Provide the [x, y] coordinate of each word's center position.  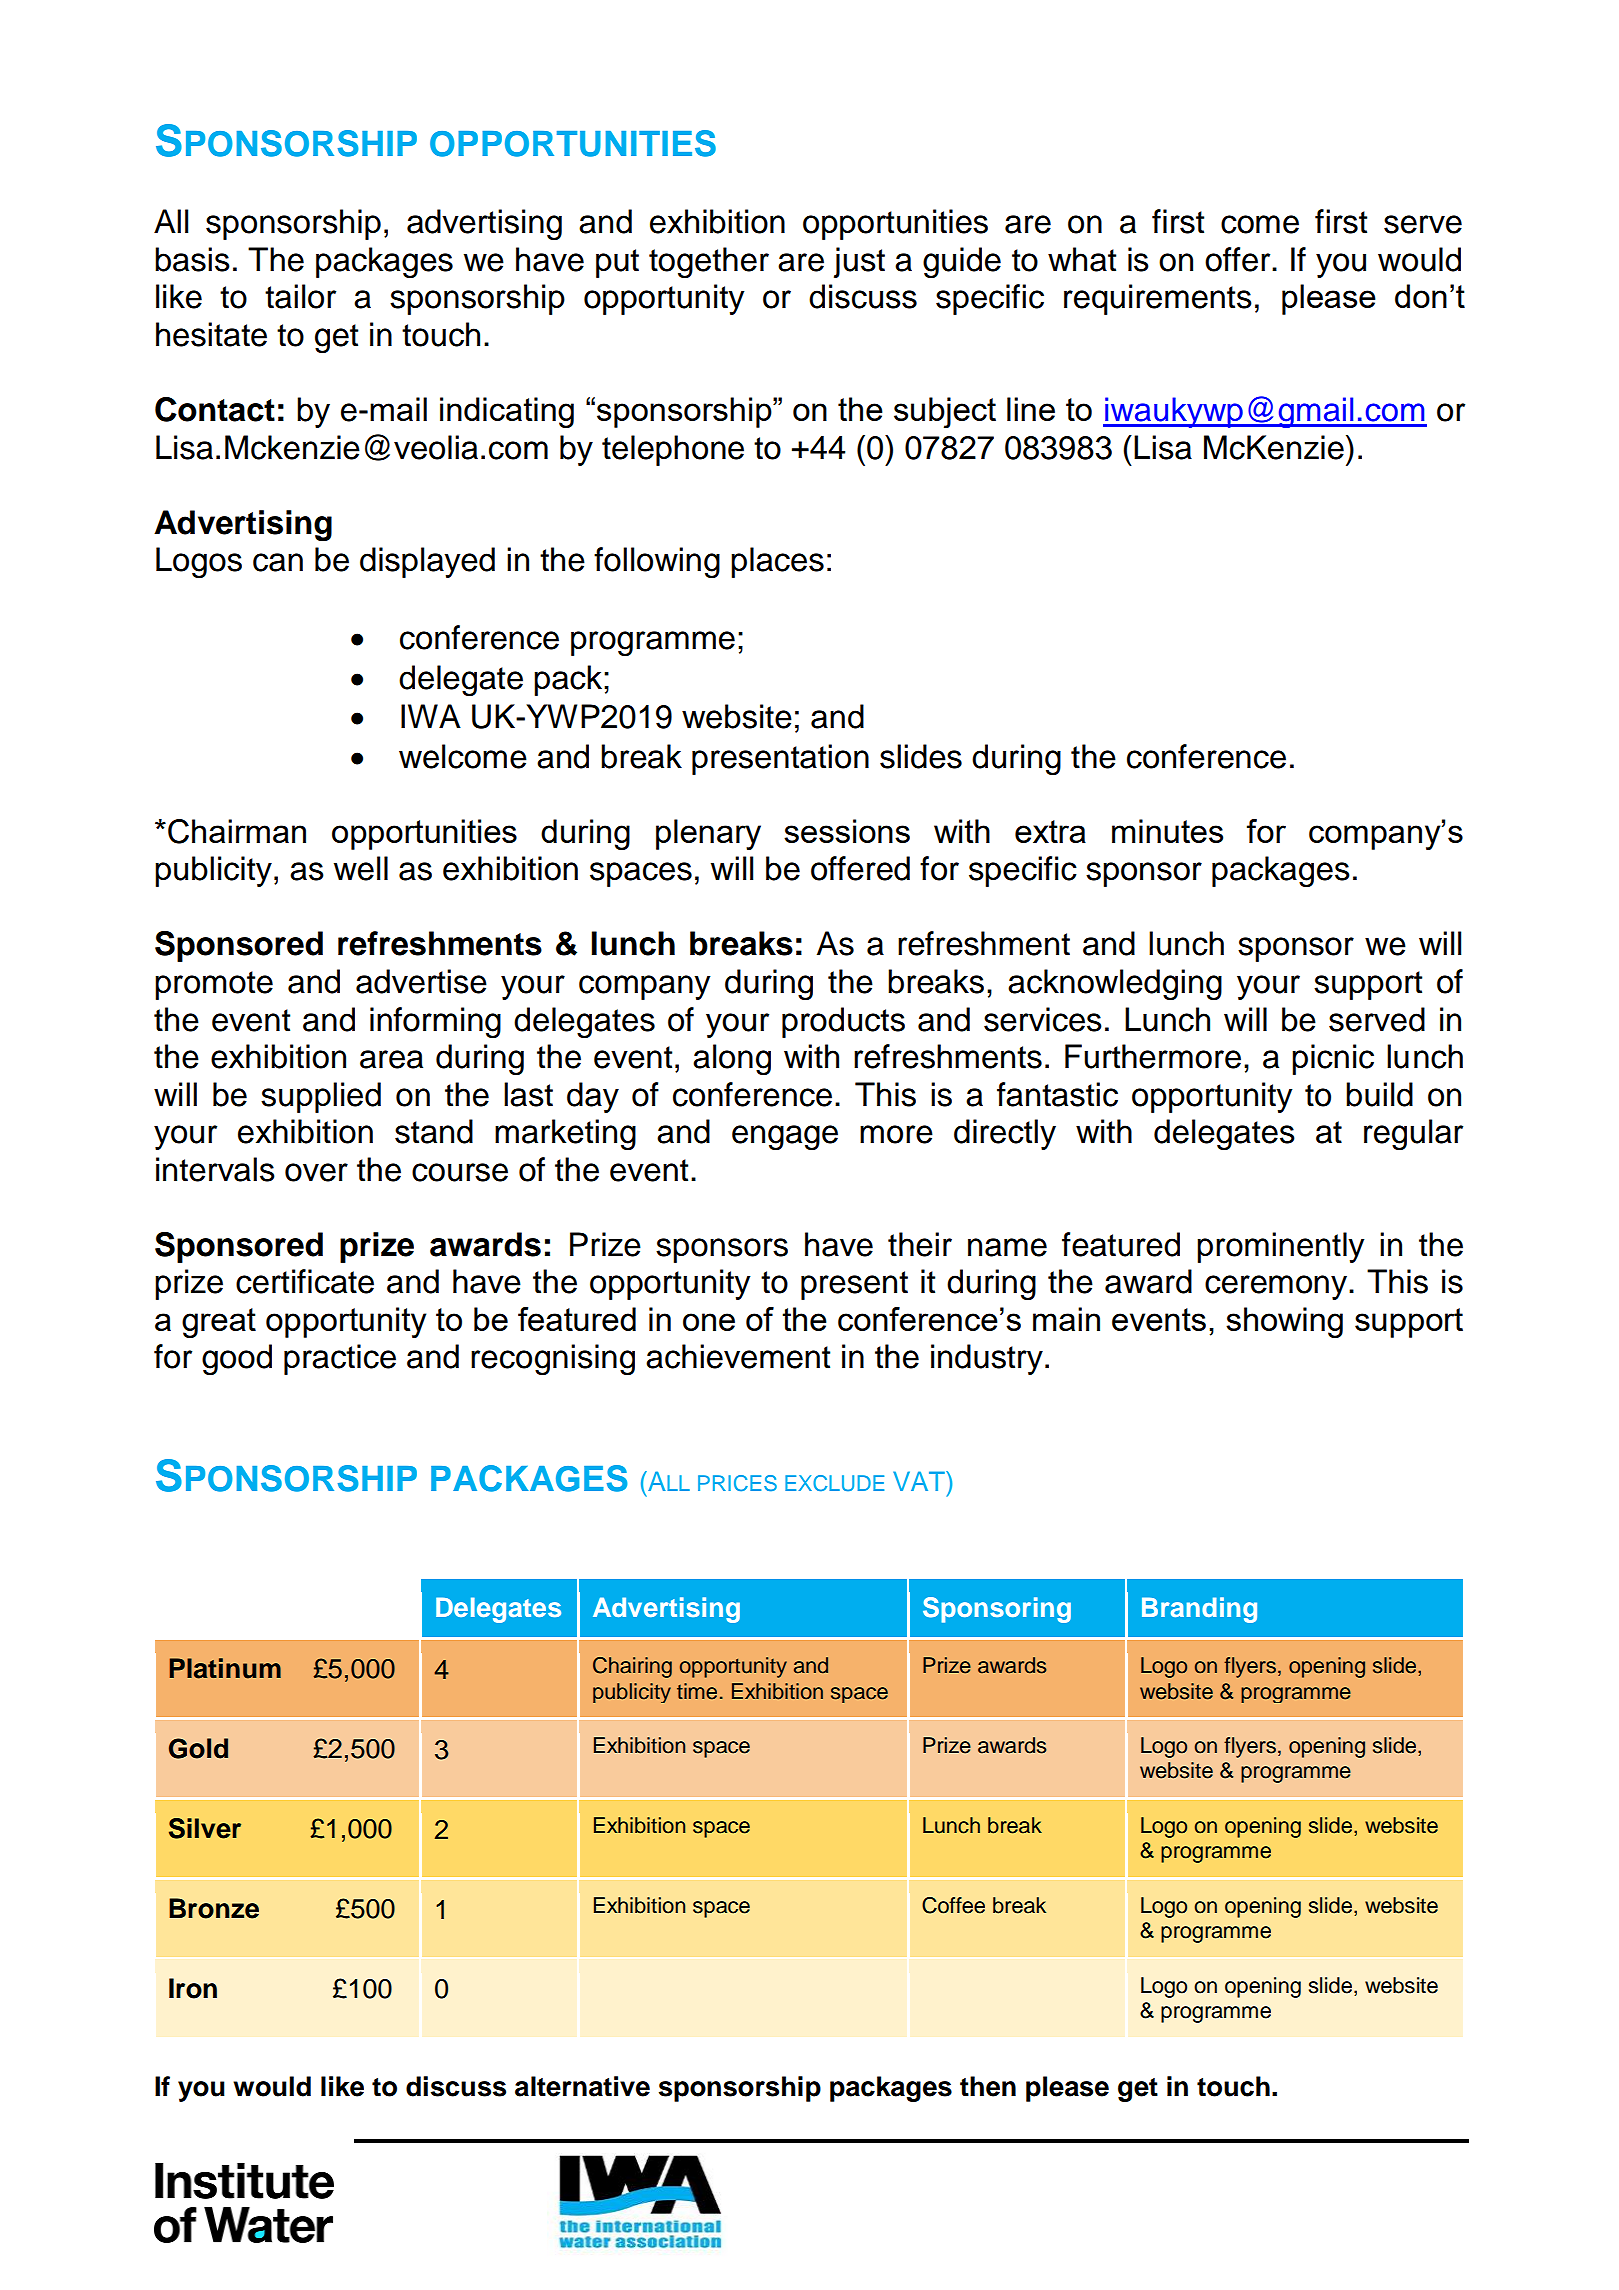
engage [785, 1138]
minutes [1167, 831]
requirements [1158, 299]
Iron [193, 1988]
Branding [1199, 1610]
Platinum [225, 1668]
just [859, 262]
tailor [300, 296]
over [316, 1172]
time [697, 1691]
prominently [1281, 1247]
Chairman [237, 831]
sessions [847, 831]
